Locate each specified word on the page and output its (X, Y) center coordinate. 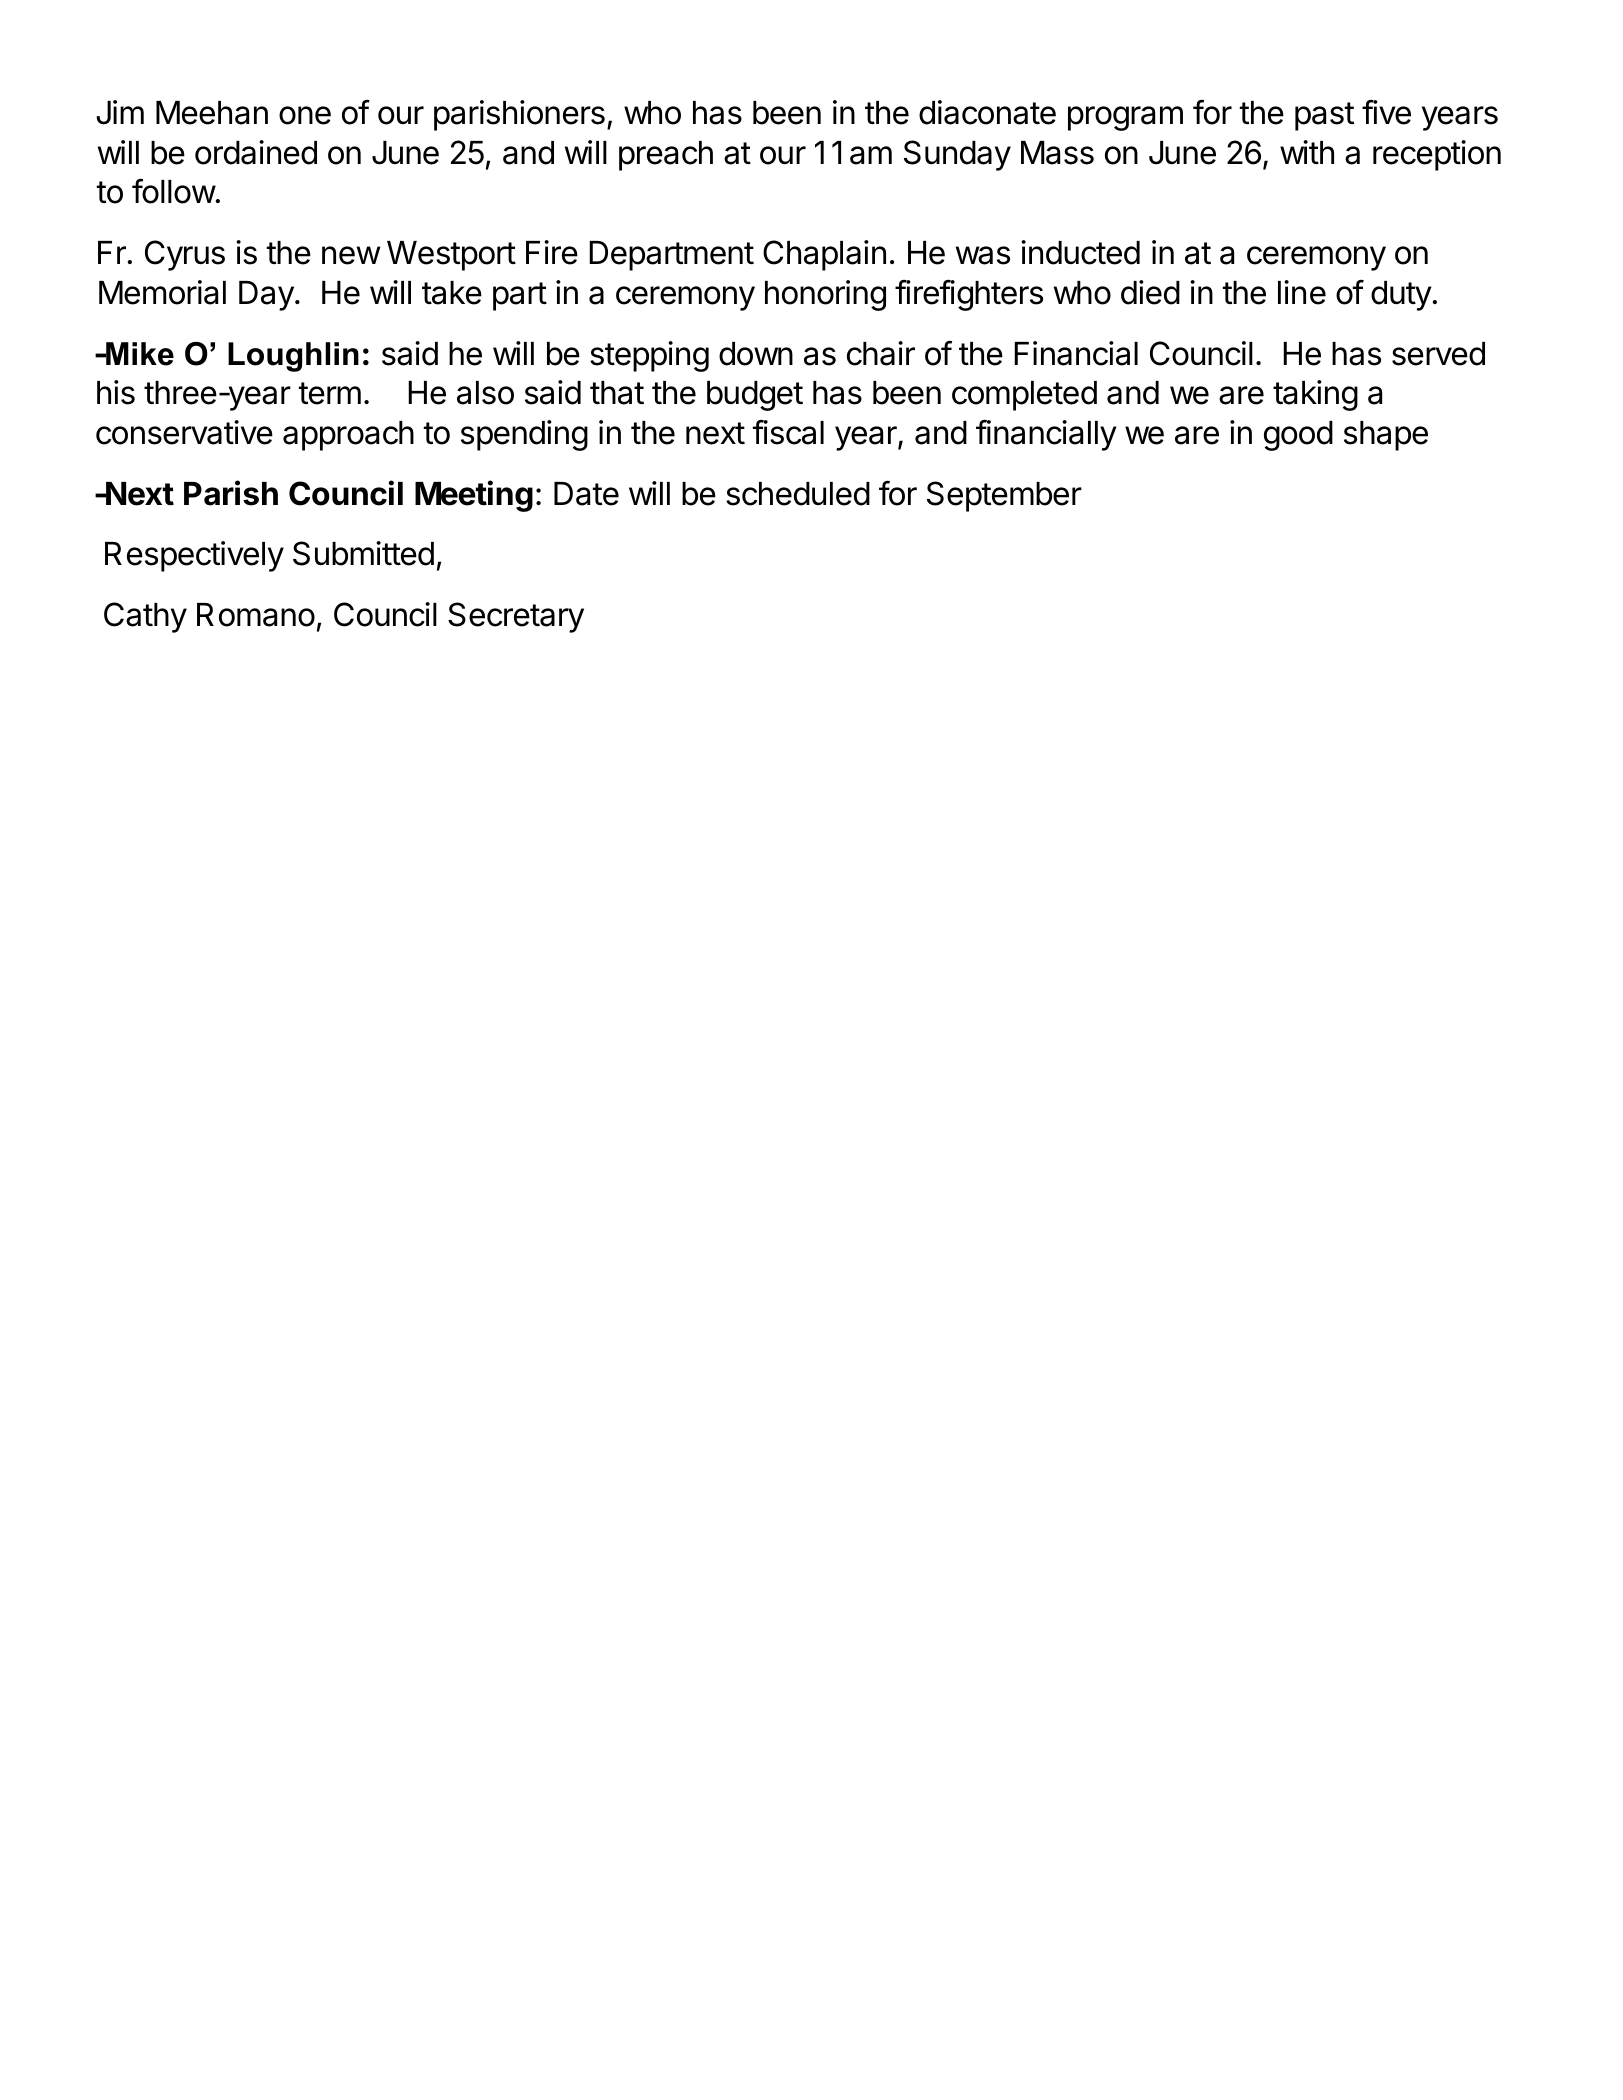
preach (666, 156)
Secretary (516, 617)
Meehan (212, 113)
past (1324, 116)
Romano (256, 615)
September (1004, 496)
